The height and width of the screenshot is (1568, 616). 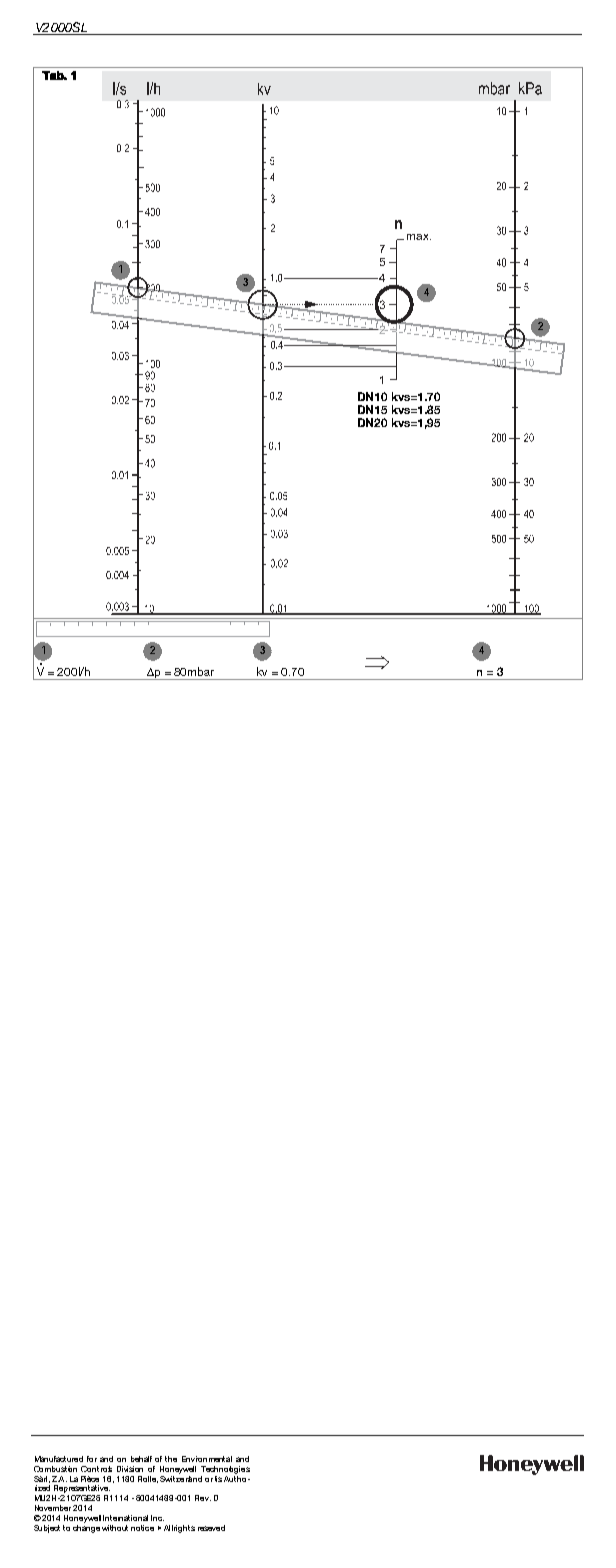 What do you see at coordinates (203, 1498) in the screenshot?
I see `Rev` at bounding box center [203, 1498].
